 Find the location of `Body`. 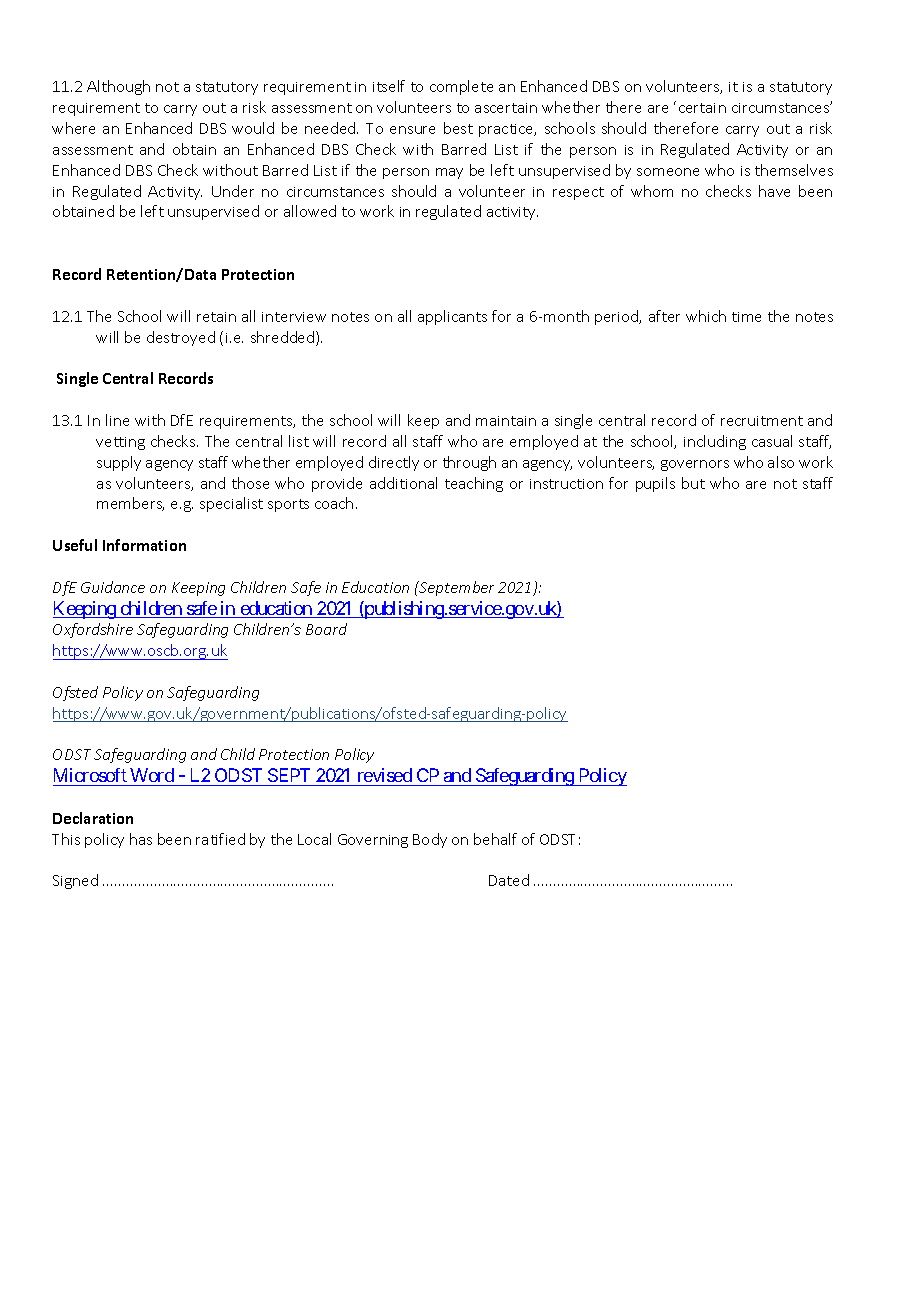

Body is located at coordinates (430, 840).
